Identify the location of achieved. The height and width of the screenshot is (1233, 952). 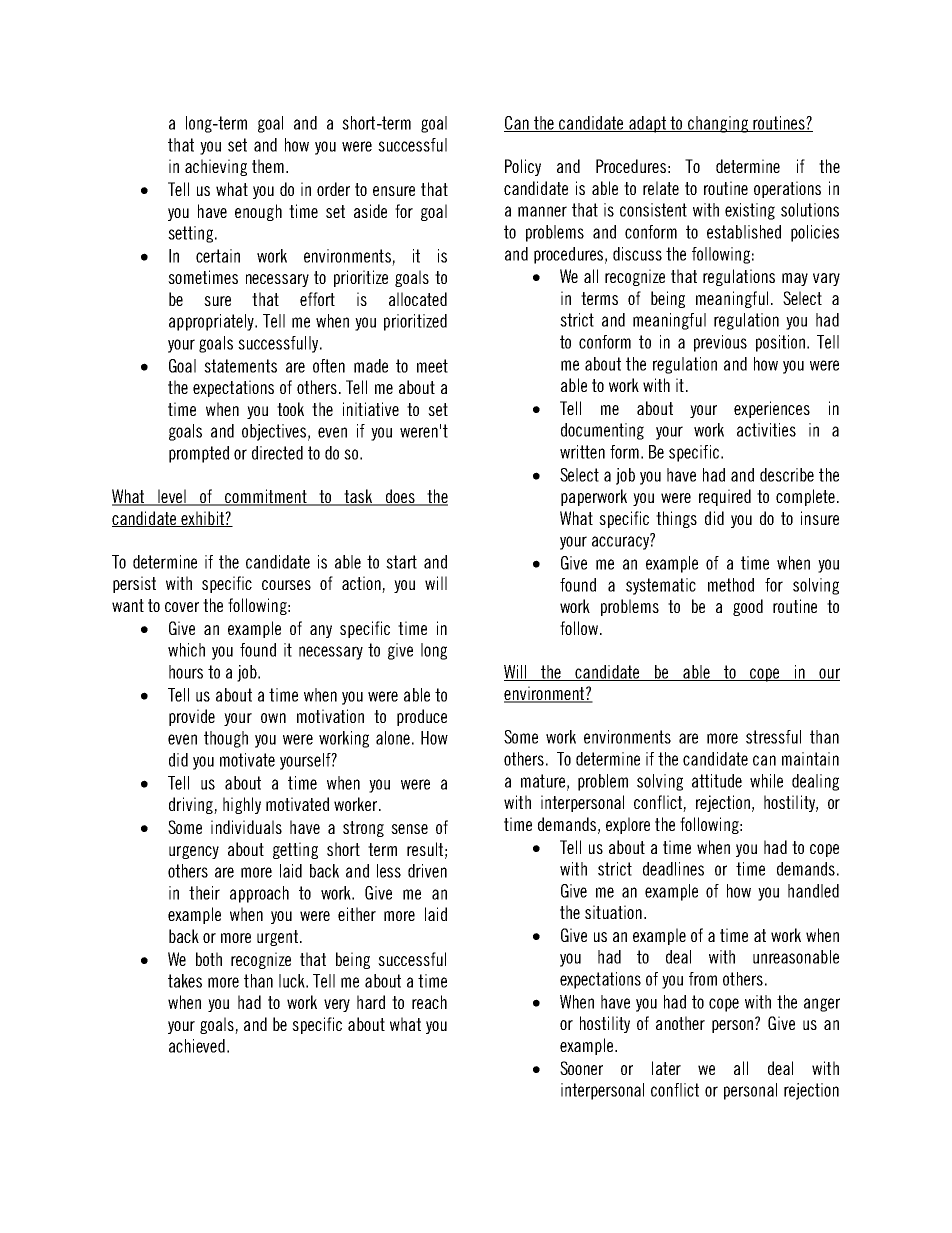
(197, 1046).
